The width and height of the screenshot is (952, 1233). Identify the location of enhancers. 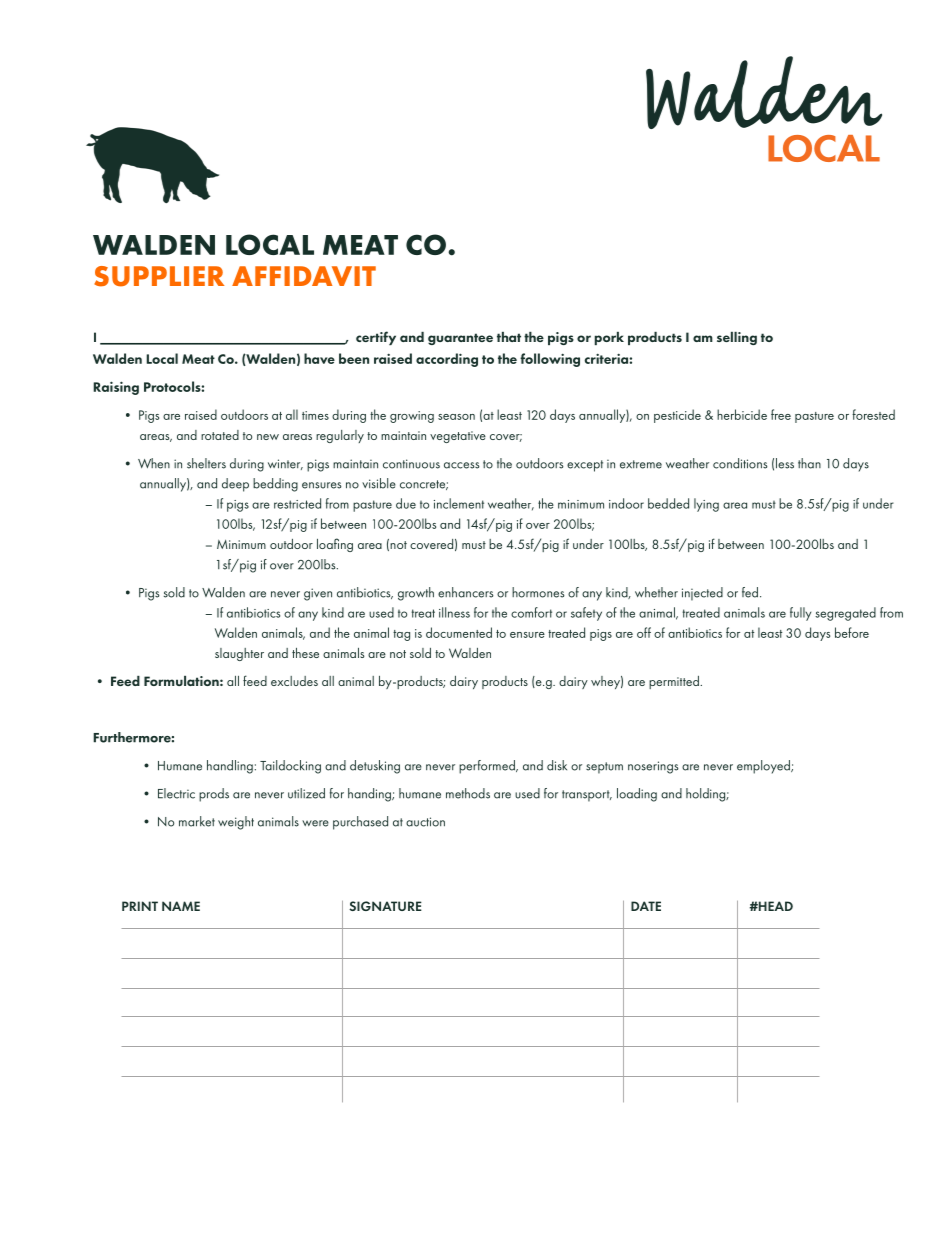
(465, 592).
